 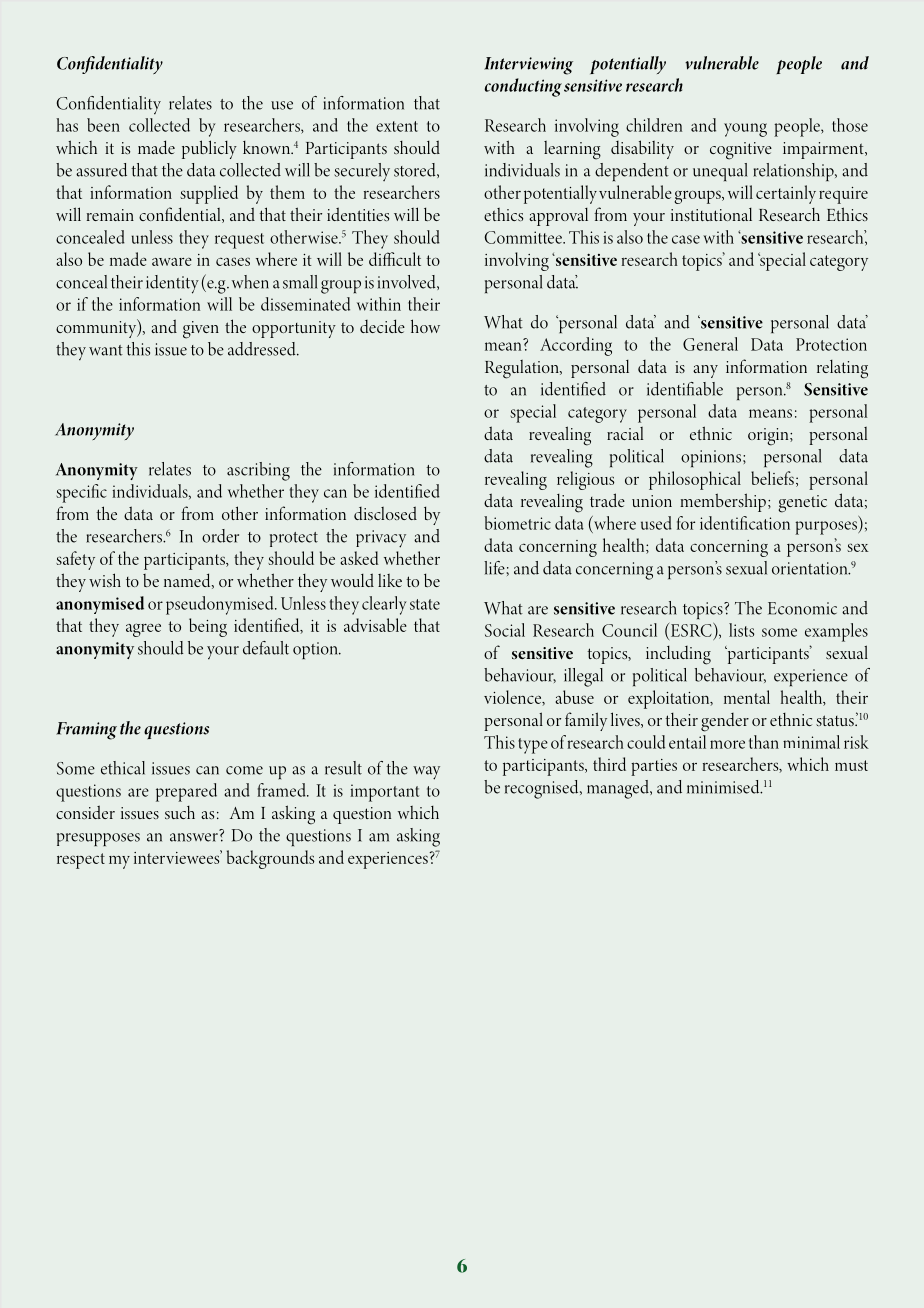 What do you see at coordinates (741, 630) in the screenshot?
I see `lists` at bounding box center [741, 630].
